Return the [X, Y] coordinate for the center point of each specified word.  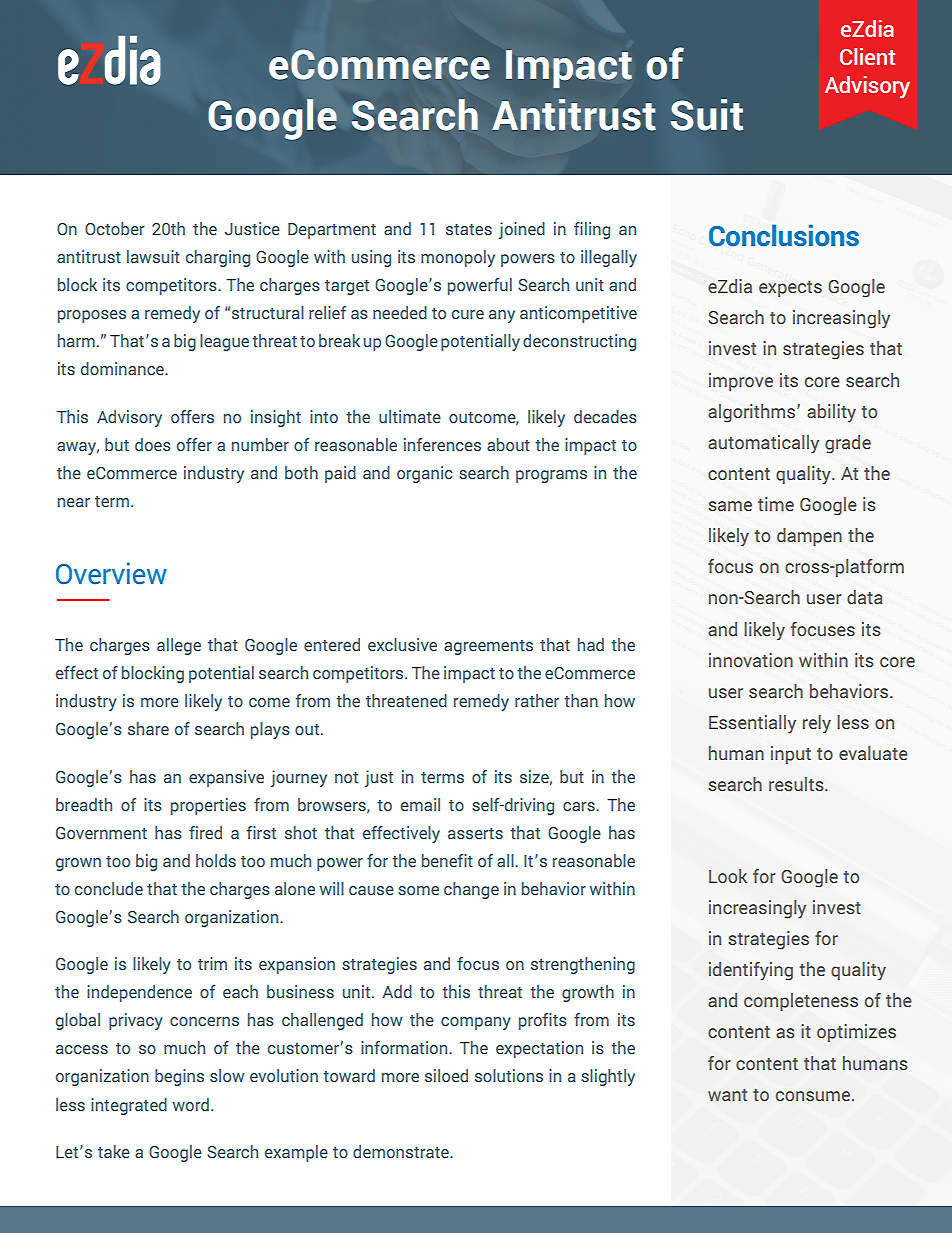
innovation [751, 660]
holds [216, 860]
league [224, 342]
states [469, 229]
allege [179, 646]
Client [867, 56]
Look [728, 876]
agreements [488, 647]
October [115, 228]
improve [741, 382]
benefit [447, 860]
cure [468, 314]
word [191, 1104]
